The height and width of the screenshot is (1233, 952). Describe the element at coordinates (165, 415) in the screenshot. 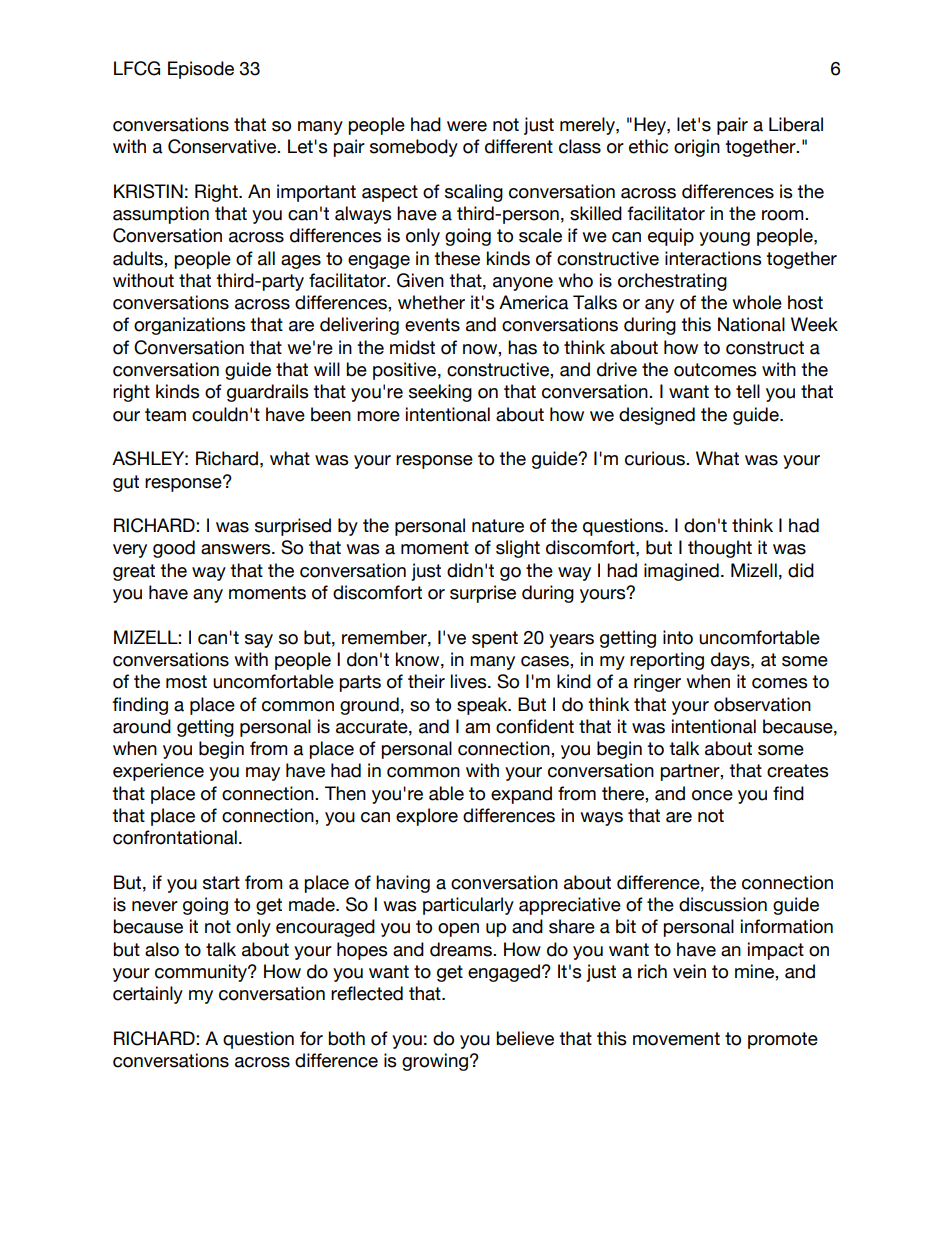

I see `team` at that location.
